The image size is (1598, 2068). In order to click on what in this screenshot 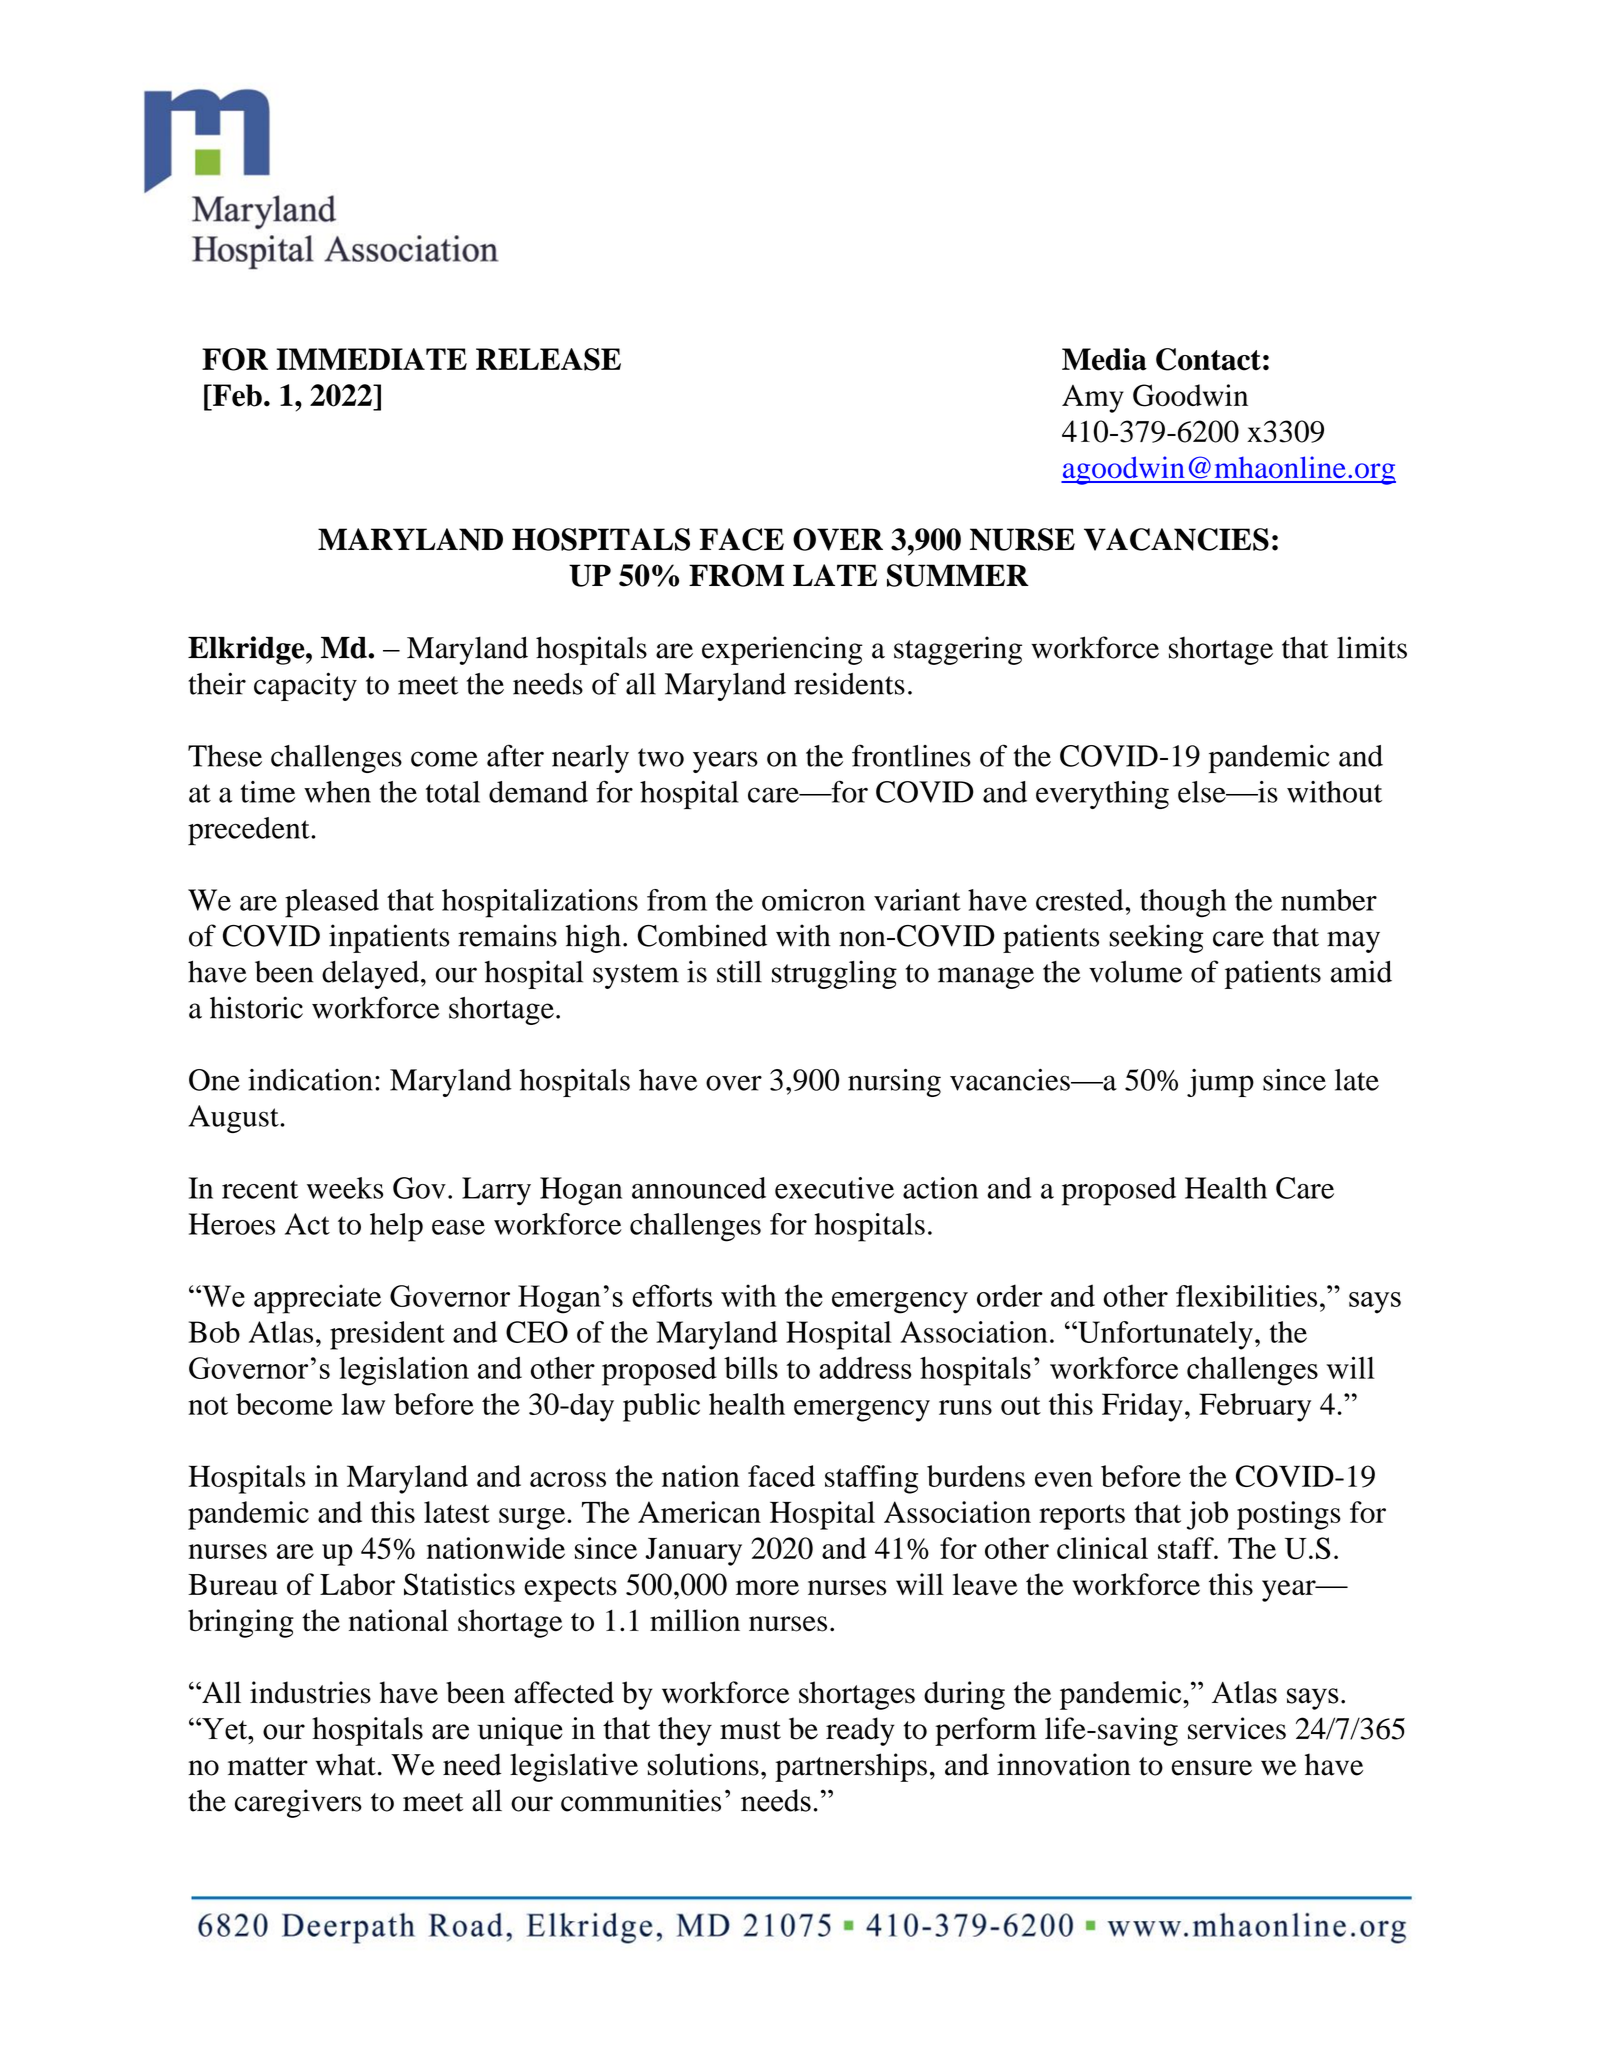, I will do `click(346, 1764)`.
